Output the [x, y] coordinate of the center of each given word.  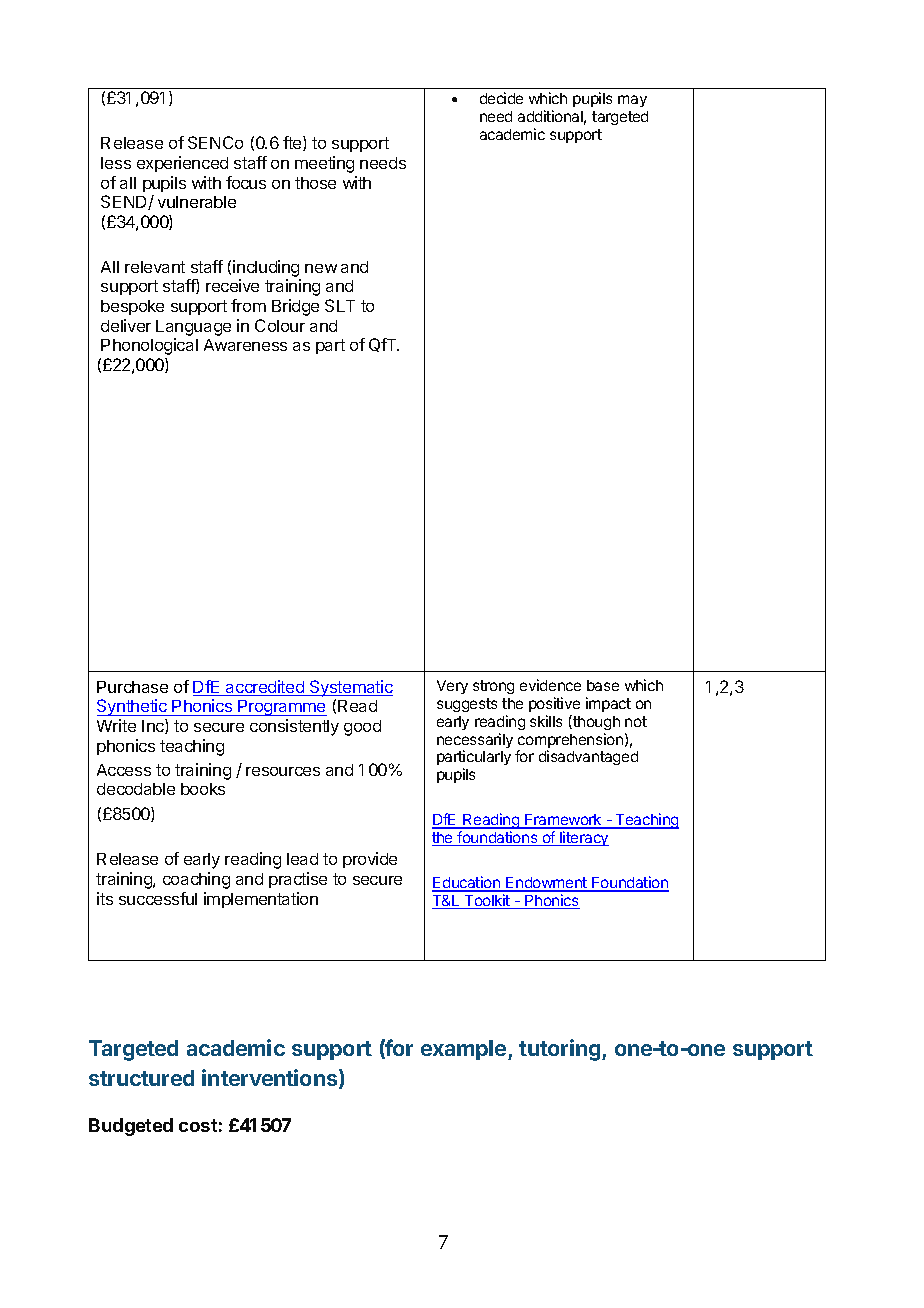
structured [141, 1078]
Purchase [132, 687]
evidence [550, 685]
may [632, 101]
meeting [324, 164]
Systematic [350, 688]
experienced [182, 164]
